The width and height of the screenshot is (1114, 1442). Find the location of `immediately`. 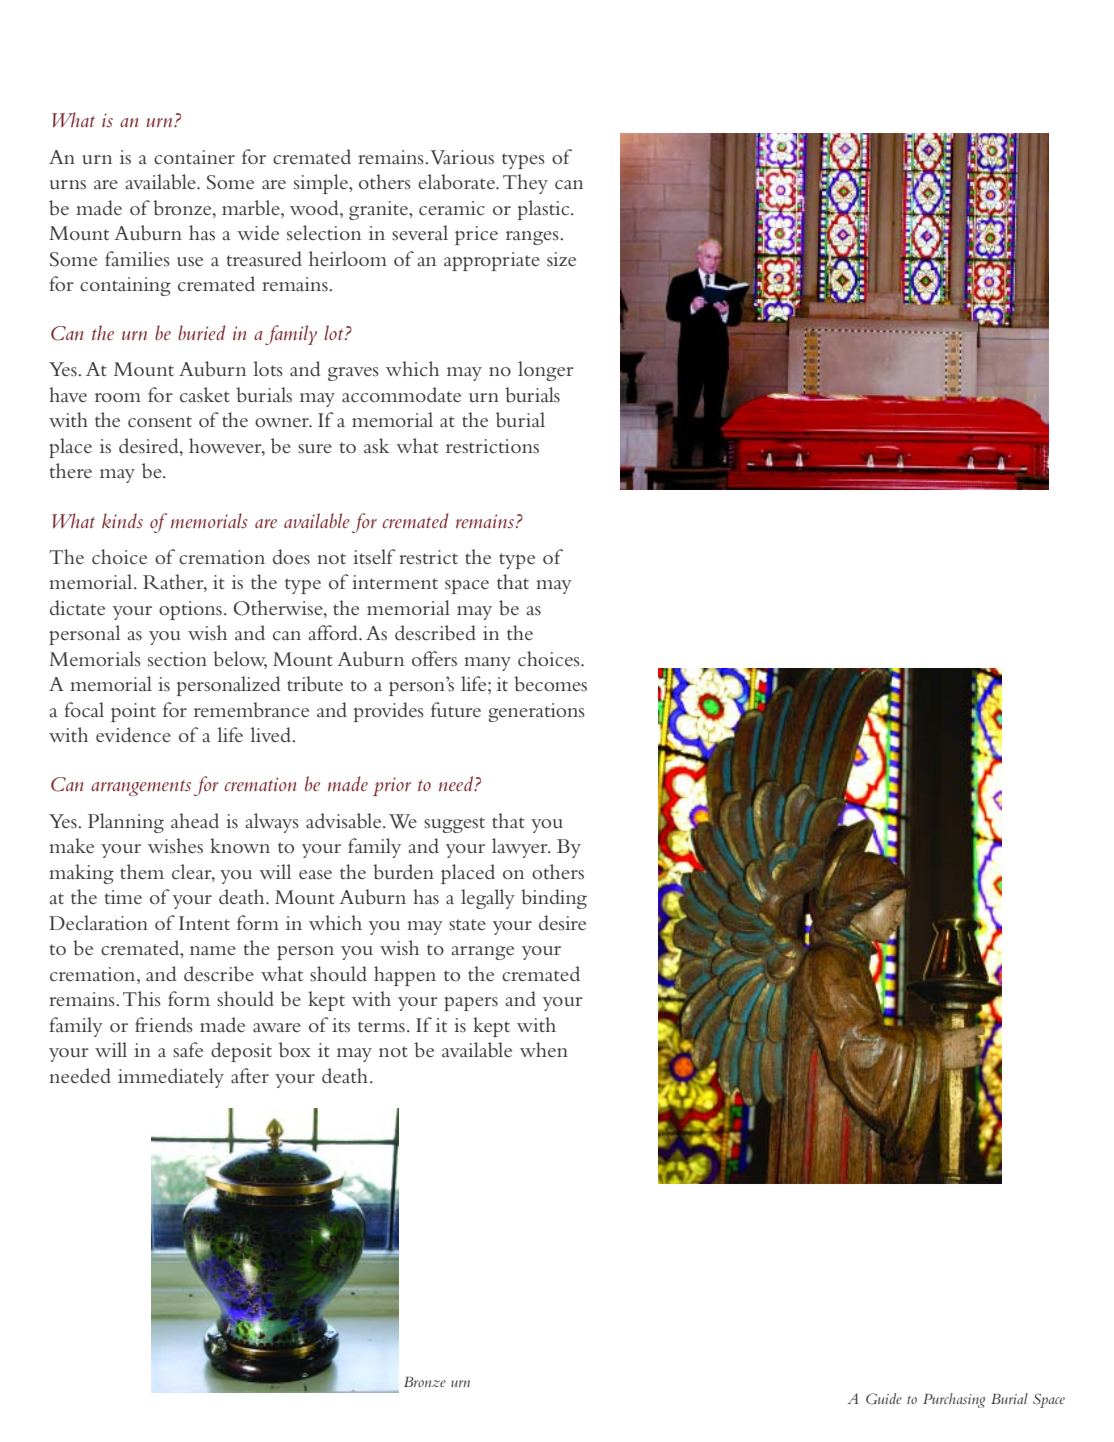

immediately is located at coordinates (171, 1078).
